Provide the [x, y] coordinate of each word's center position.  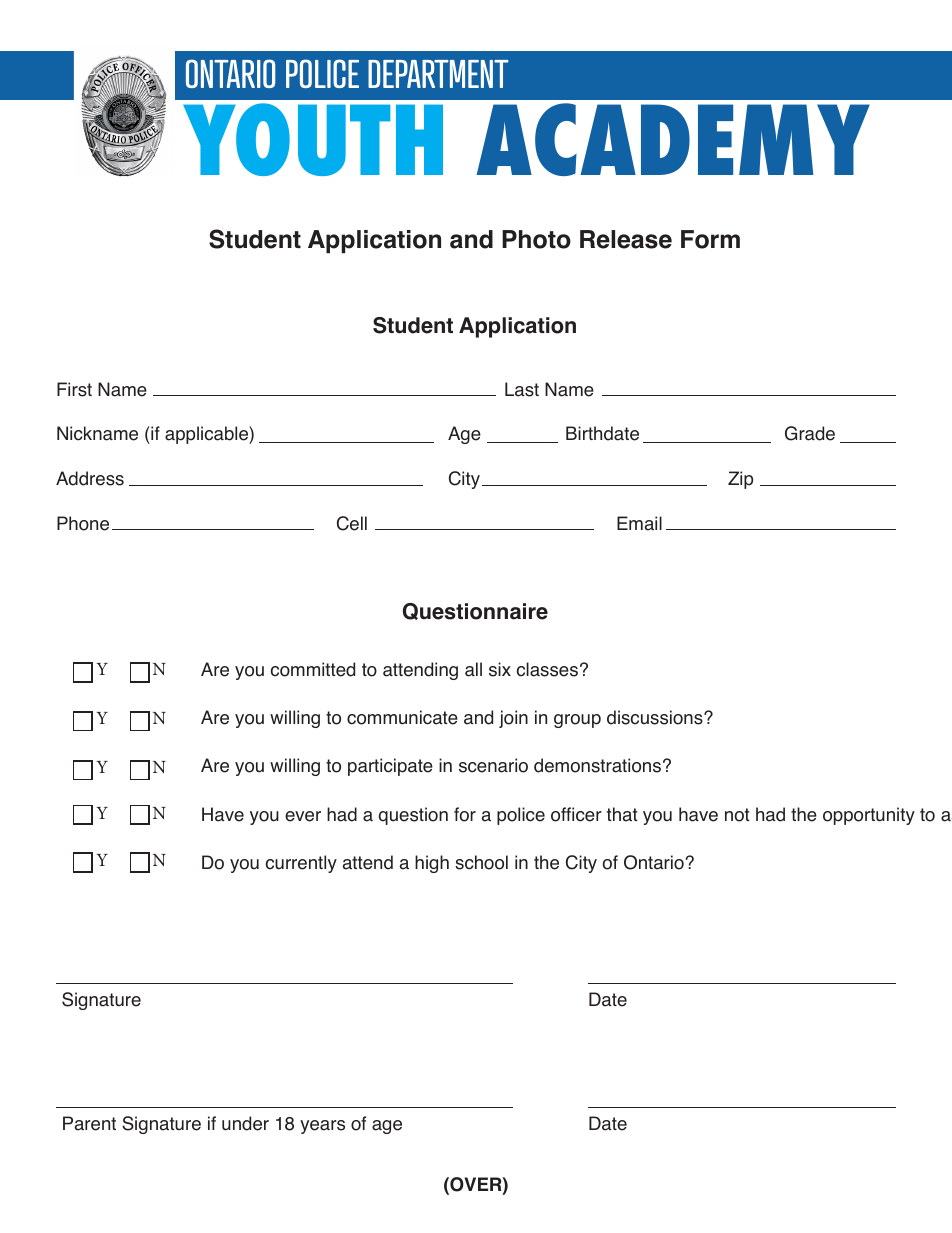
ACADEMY [673, 139]
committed [313, 669]
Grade [810, 433]
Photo [536, 239]
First [74, 389]
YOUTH [313, 139]
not [737, 815]
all [473, 669]
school [481, 862]
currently [301, 864]
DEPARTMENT [438, 74]
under [245, 1123]
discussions [656, 717]
